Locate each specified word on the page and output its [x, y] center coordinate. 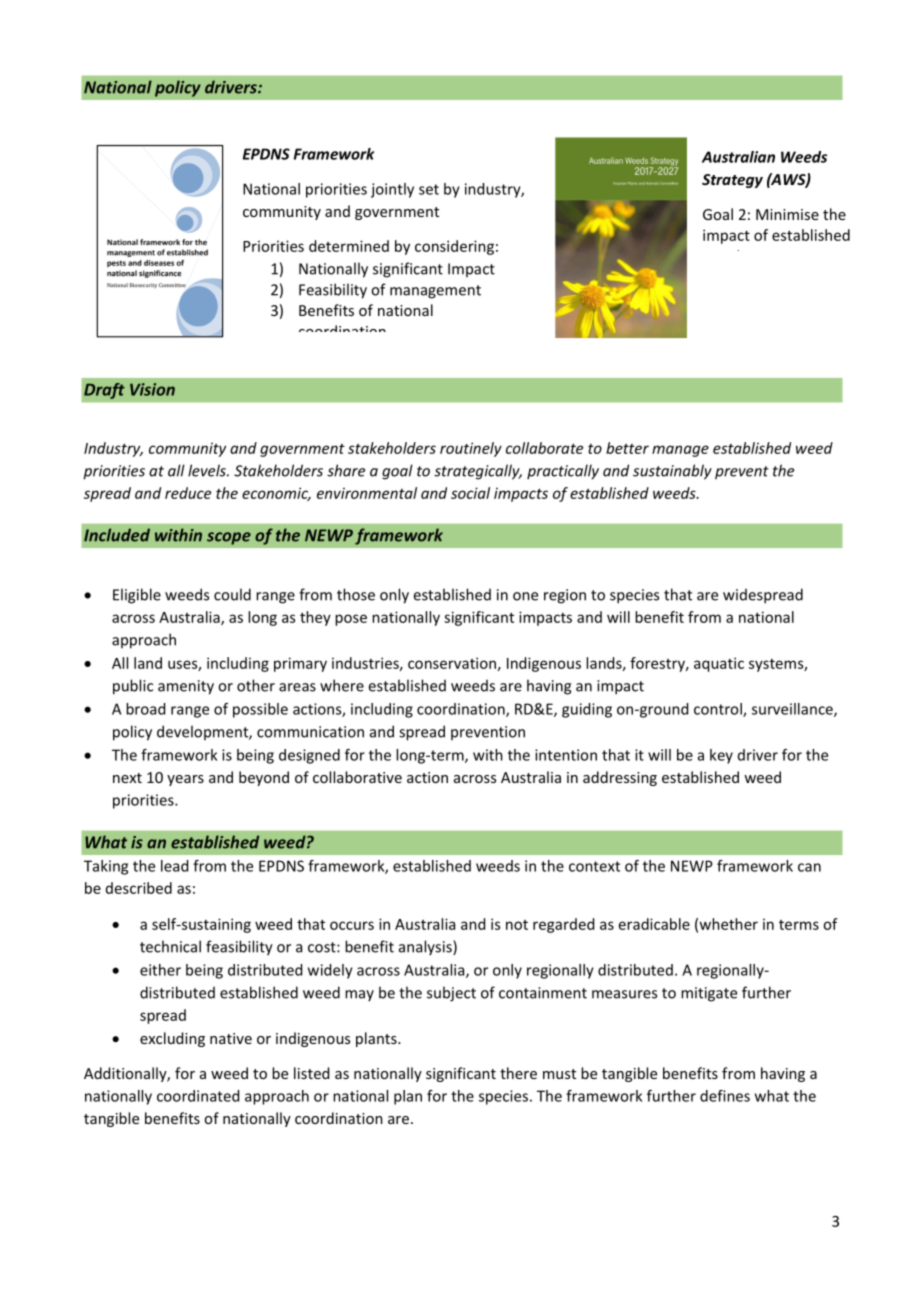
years [185, 780]
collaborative [357, 777]
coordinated [198, 1096]
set [429, 189]
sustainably [672, 472]
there [518, 1073]
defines [725, 1096]
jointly [392, 190]
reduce [188, 493]
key [721, 756]
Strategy [732, 181]
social [470, 493]
